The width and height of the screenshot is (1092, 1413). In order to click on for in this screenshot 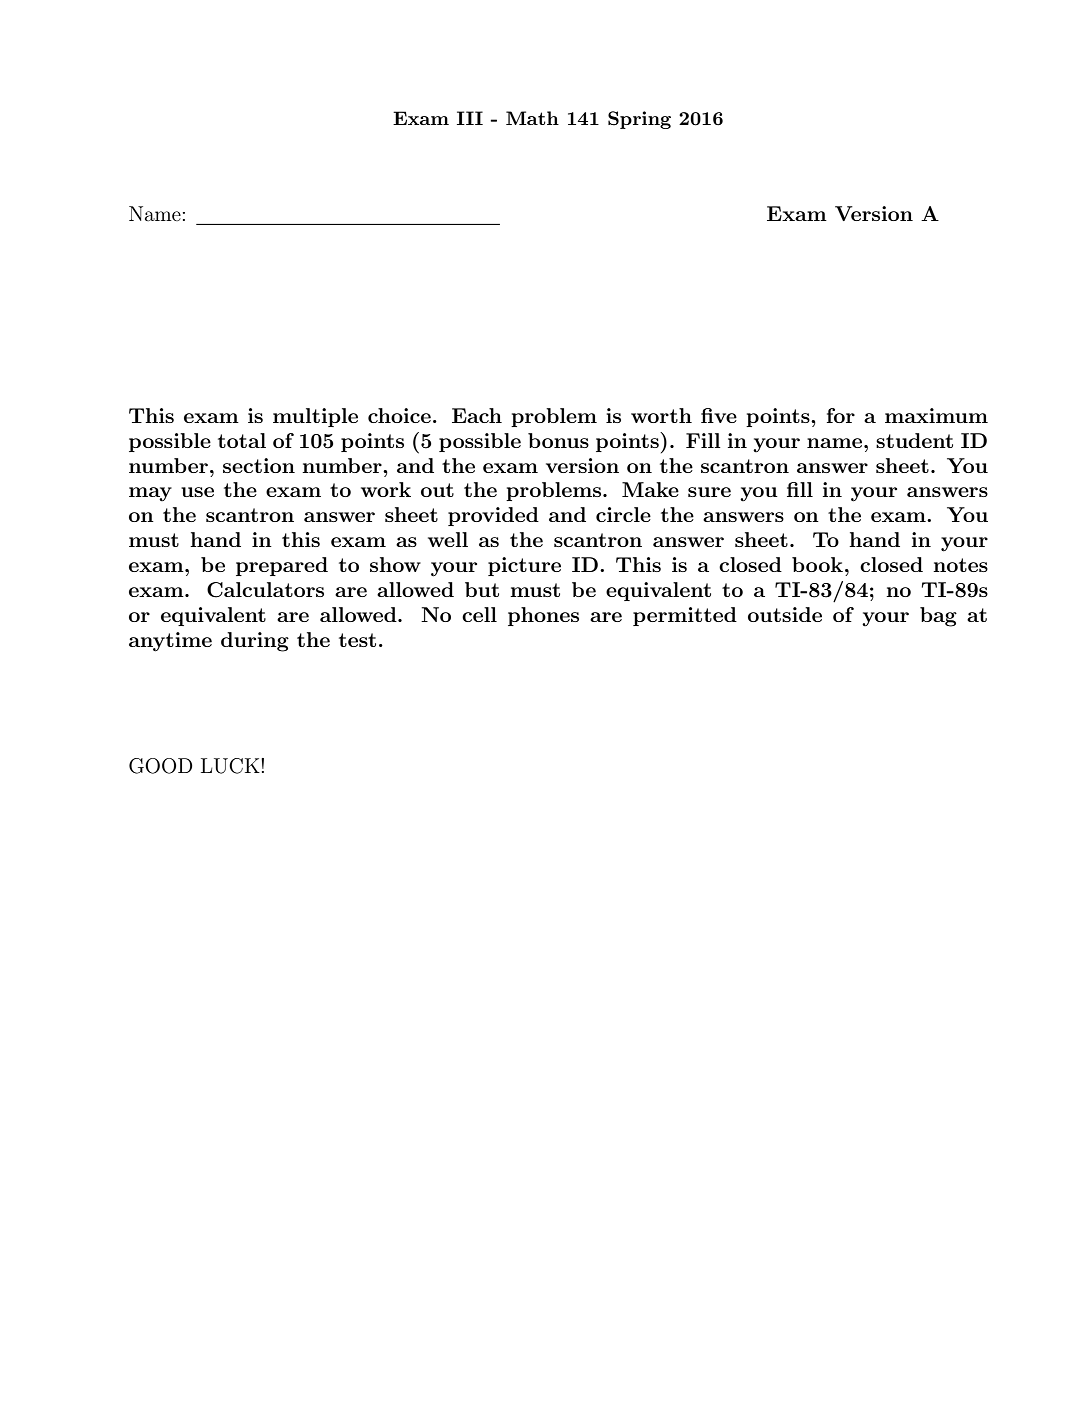, I will do `click(841, 415)`.
